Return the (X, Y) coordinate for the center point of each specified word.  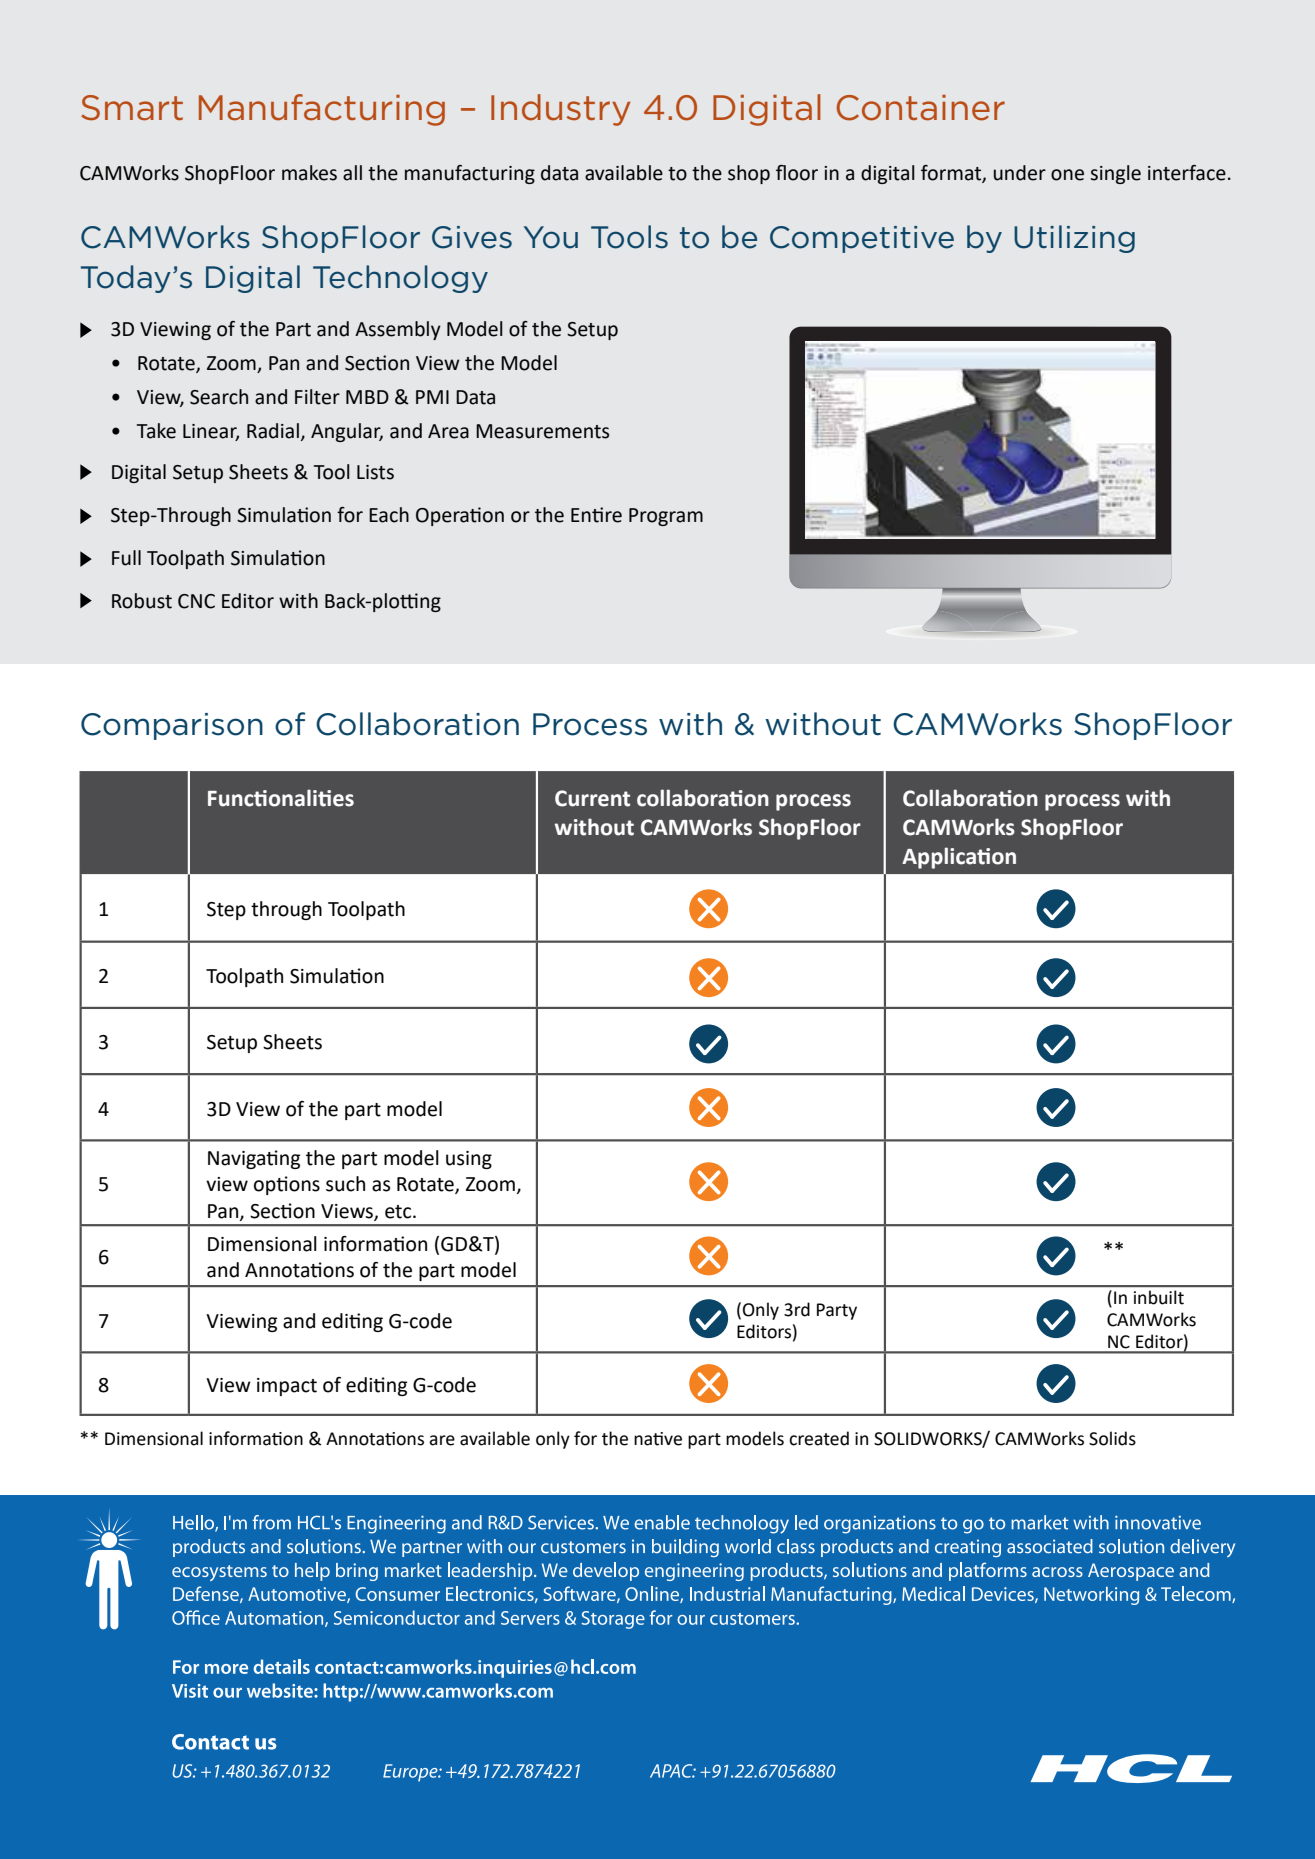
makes (309, 173)
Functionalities (281, 798)
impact (287, 1387)
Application (959, 858)
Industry (561, 110)
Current (592, 798)
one (1067, 175)
